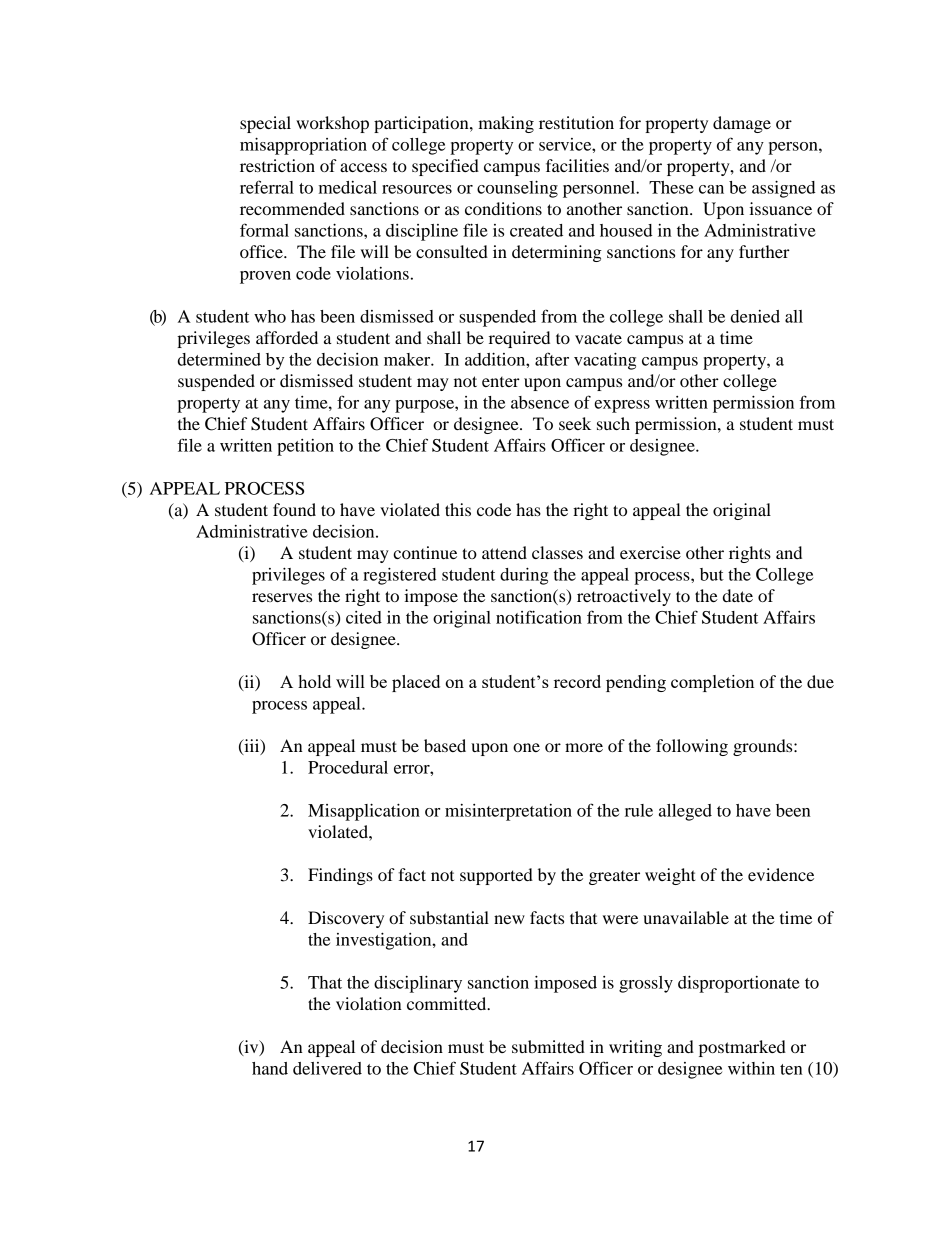 The width and height of the screenshot is (952, 1233). What do you see at coordinates (270, 1068) in the screenshot?
I see `hand` at bounding box center [270, 1068].
